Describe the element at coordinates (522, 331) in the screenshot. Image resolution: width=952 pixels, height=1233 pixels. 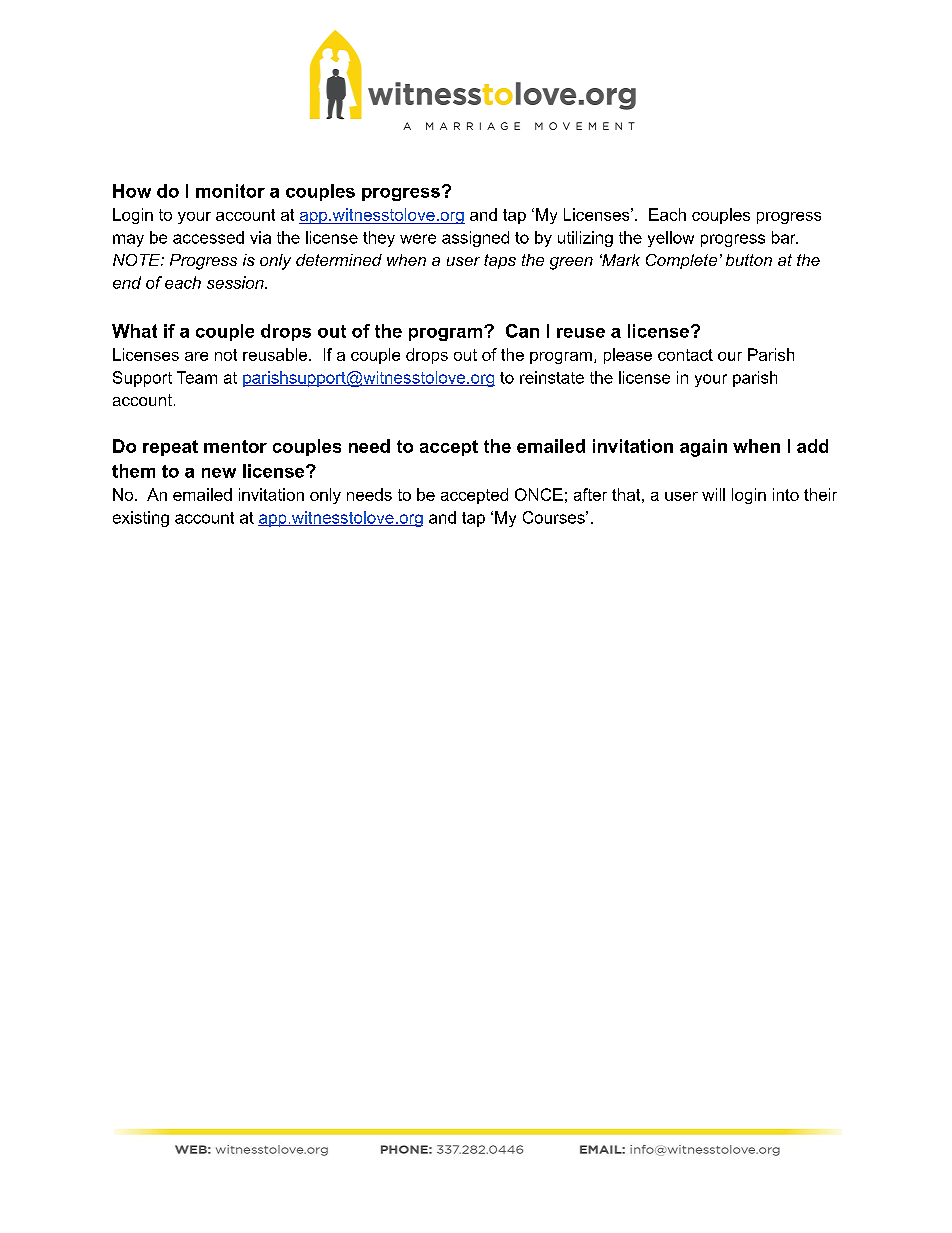
I see `Can` at that location.
